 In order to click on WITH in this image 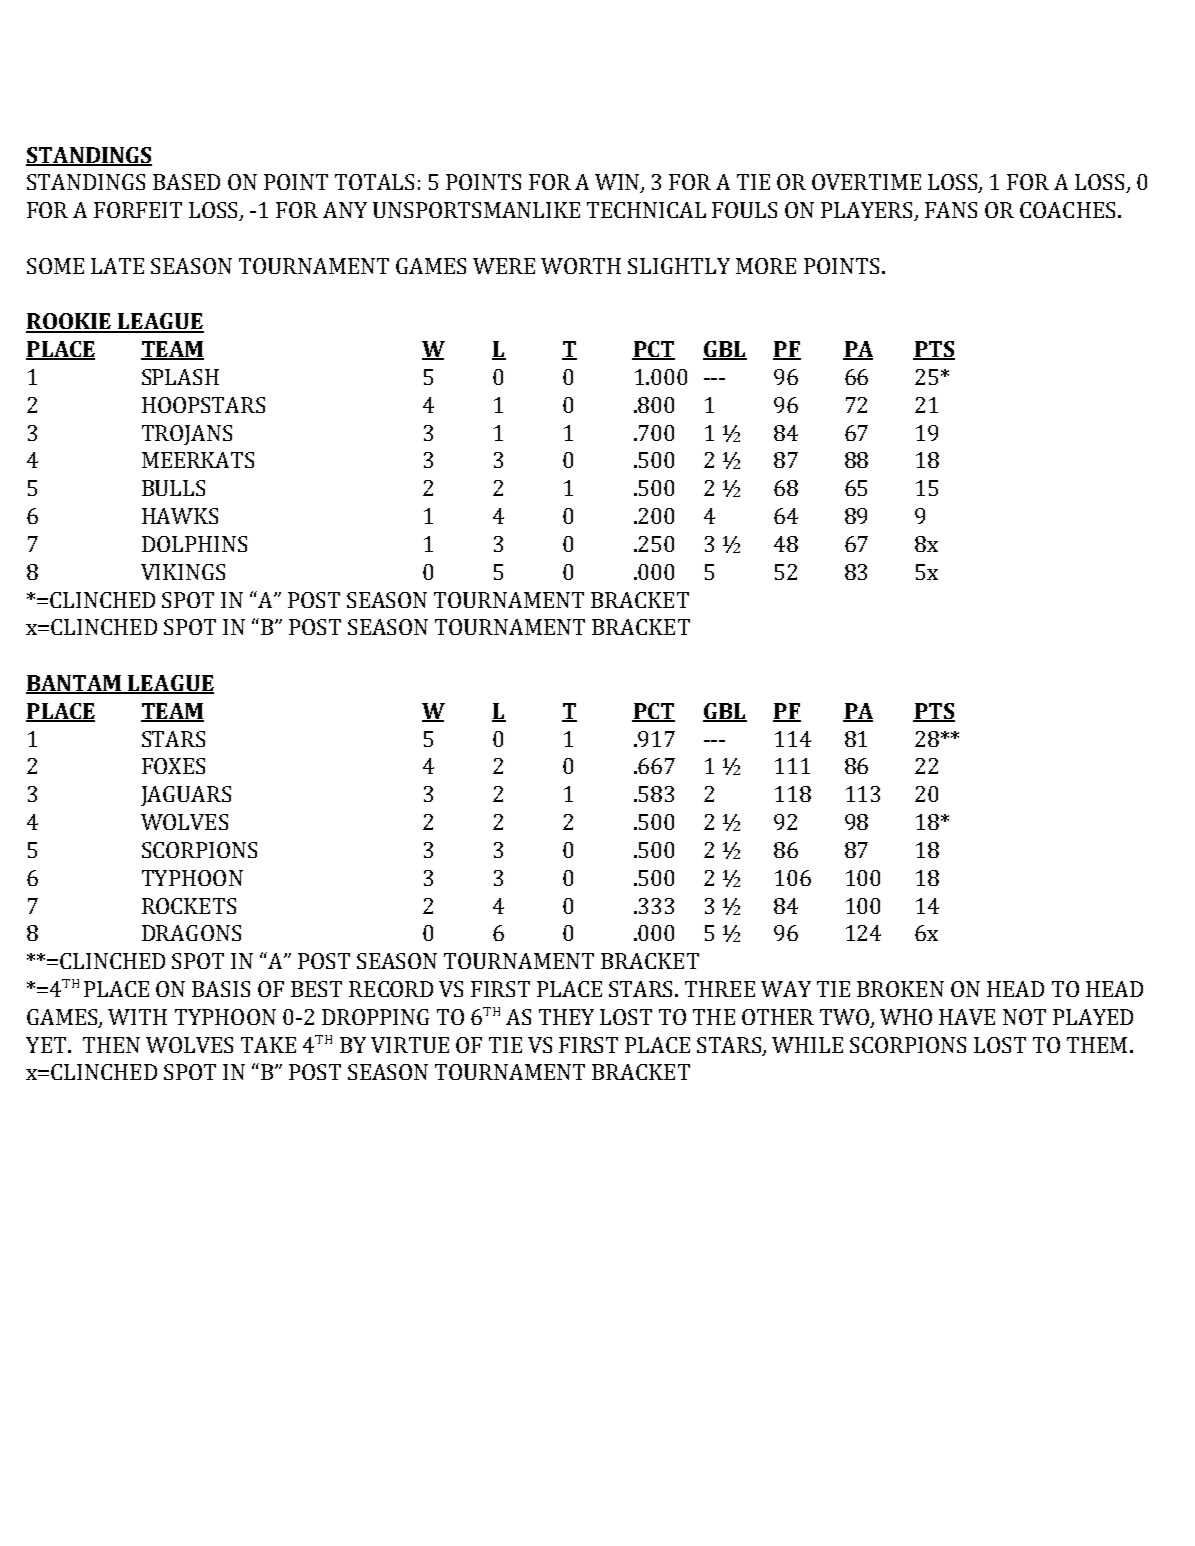, I will do `click(137, 1017)`.
